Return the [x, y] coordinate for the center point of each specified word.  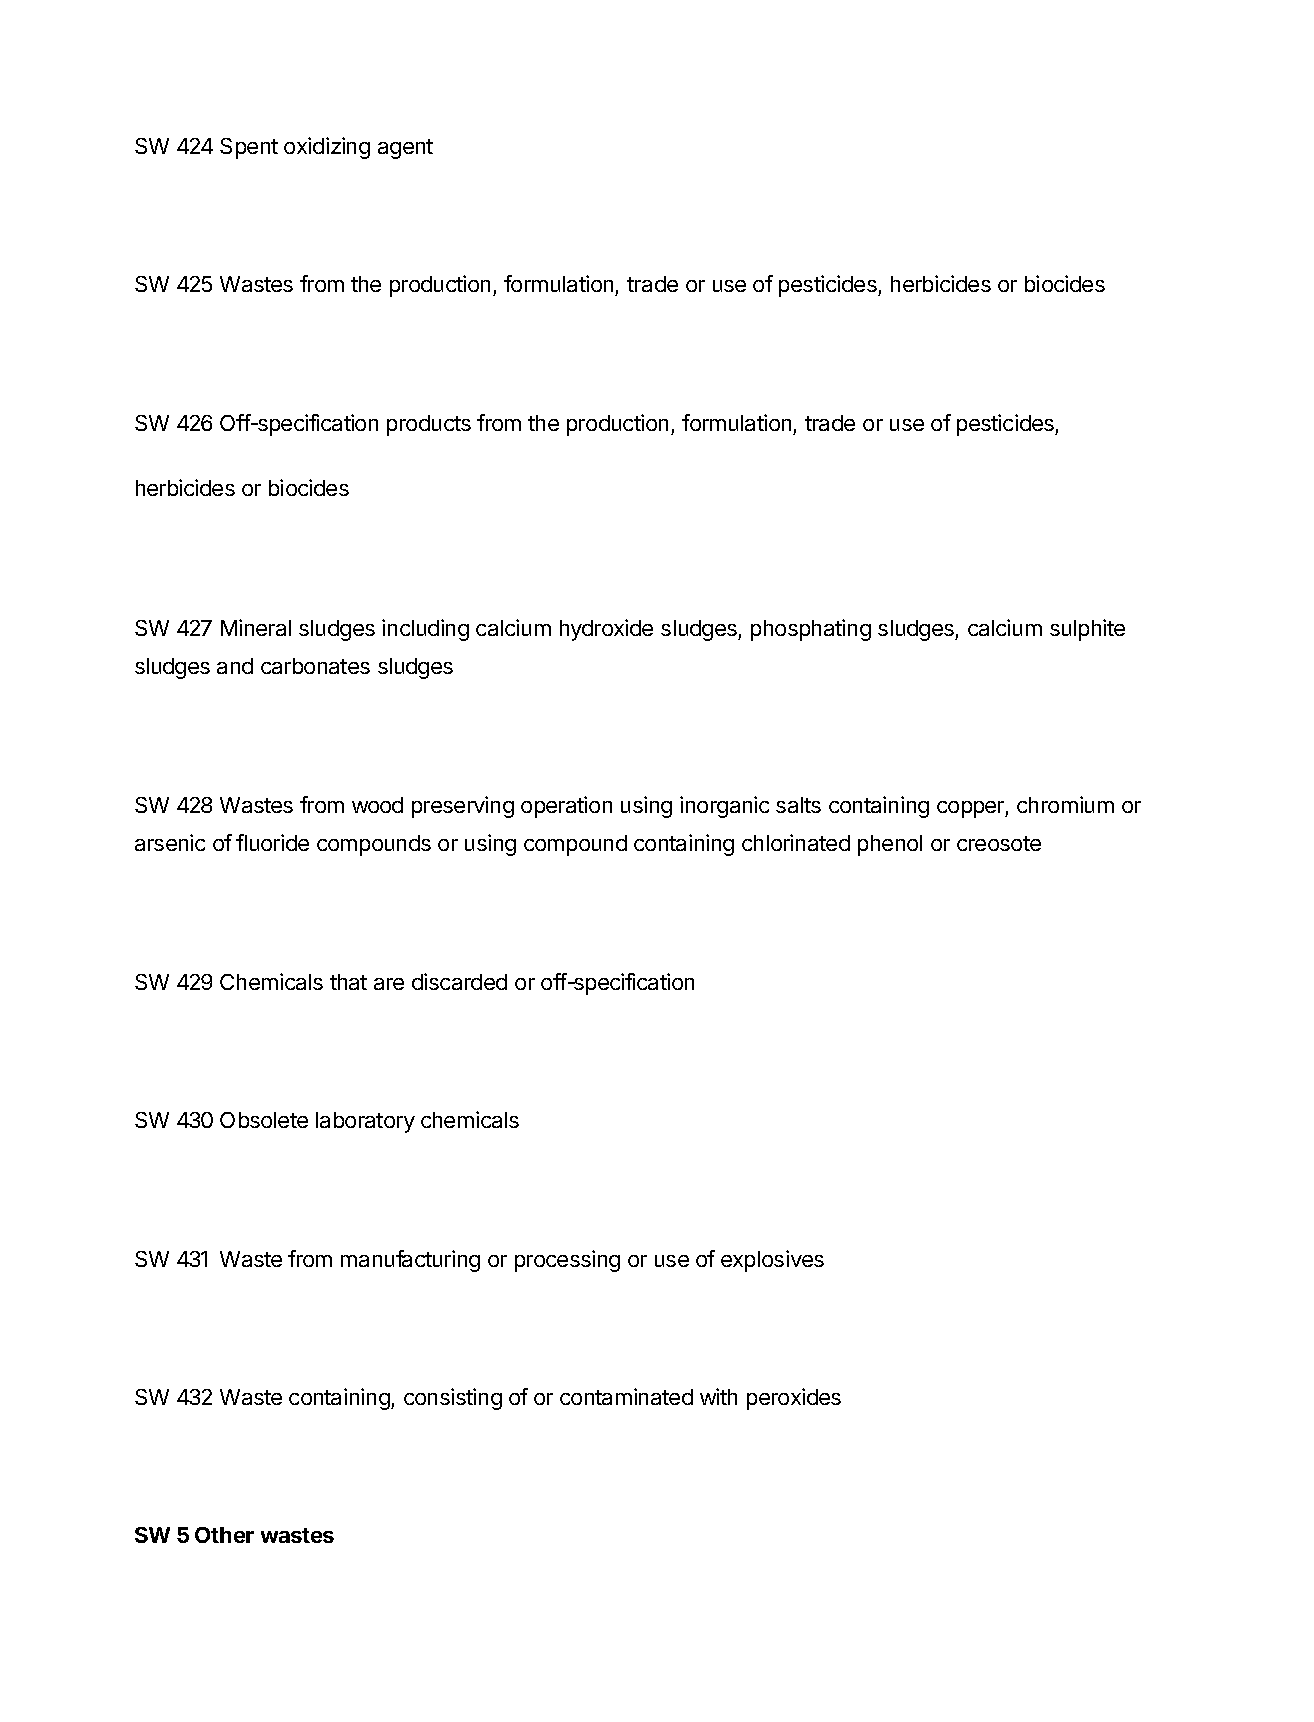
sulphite [1087, 630]
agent [405, 149]
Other [224, 1535]
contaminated [626, 1396]
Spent [249, 148]
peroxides [794, 1399]
